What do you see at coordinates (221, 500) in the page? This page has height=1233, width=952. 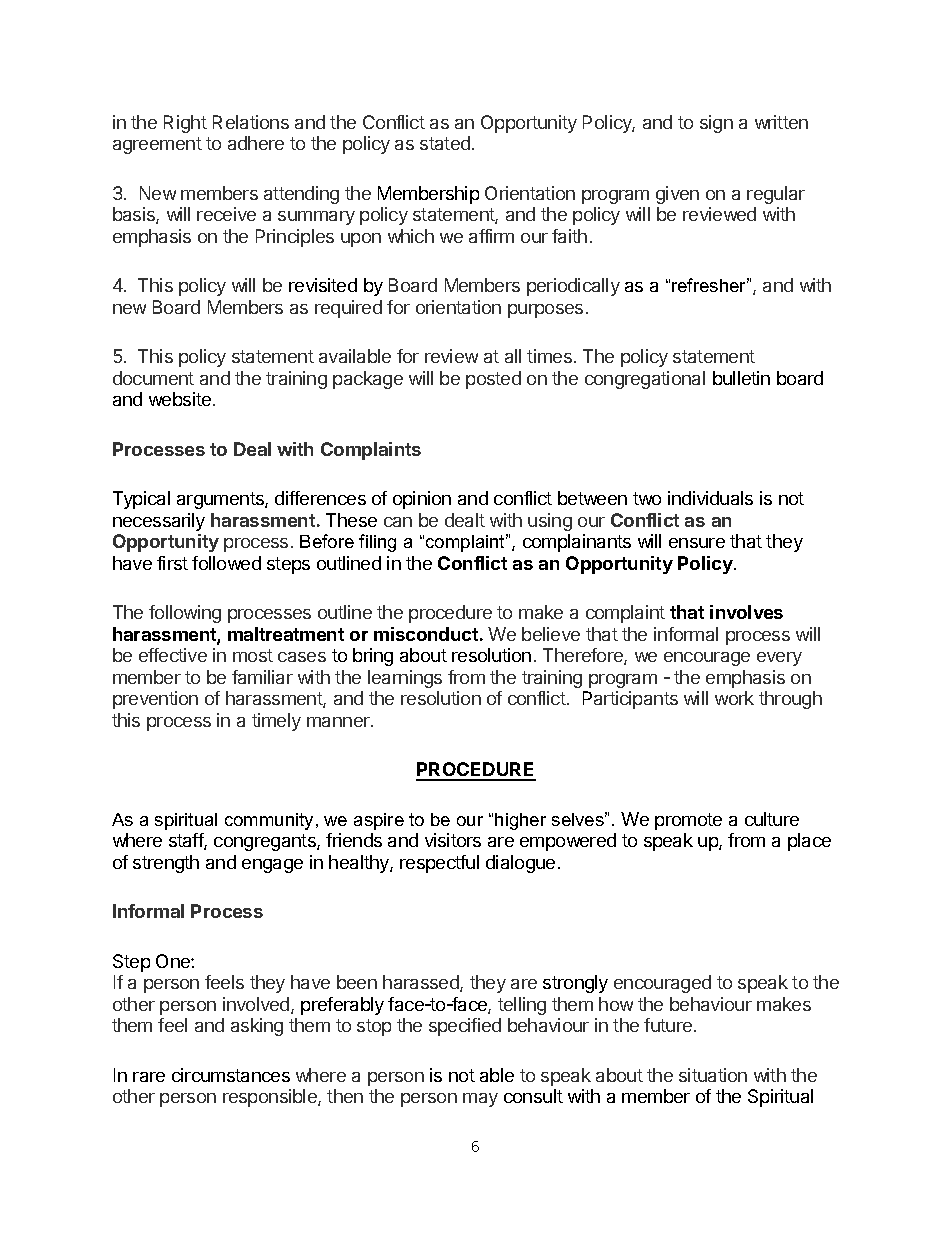 I see `arguments` at bounding box center [221, 500].
